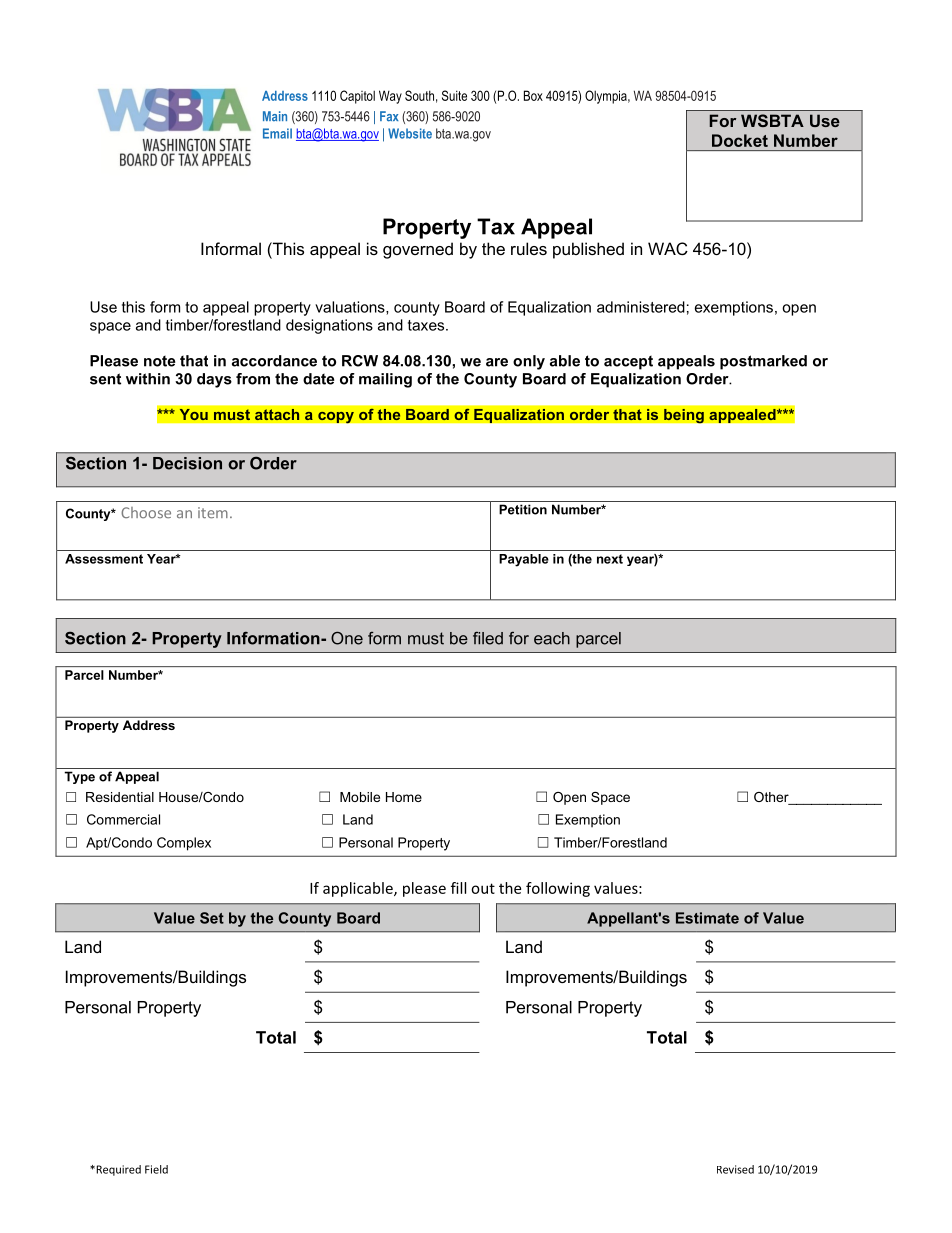 The width and height of the page is (952, 1233). What do you see at coordinates (458, 888) in the page?
I see `fill` at bounding box center [458, 888].
